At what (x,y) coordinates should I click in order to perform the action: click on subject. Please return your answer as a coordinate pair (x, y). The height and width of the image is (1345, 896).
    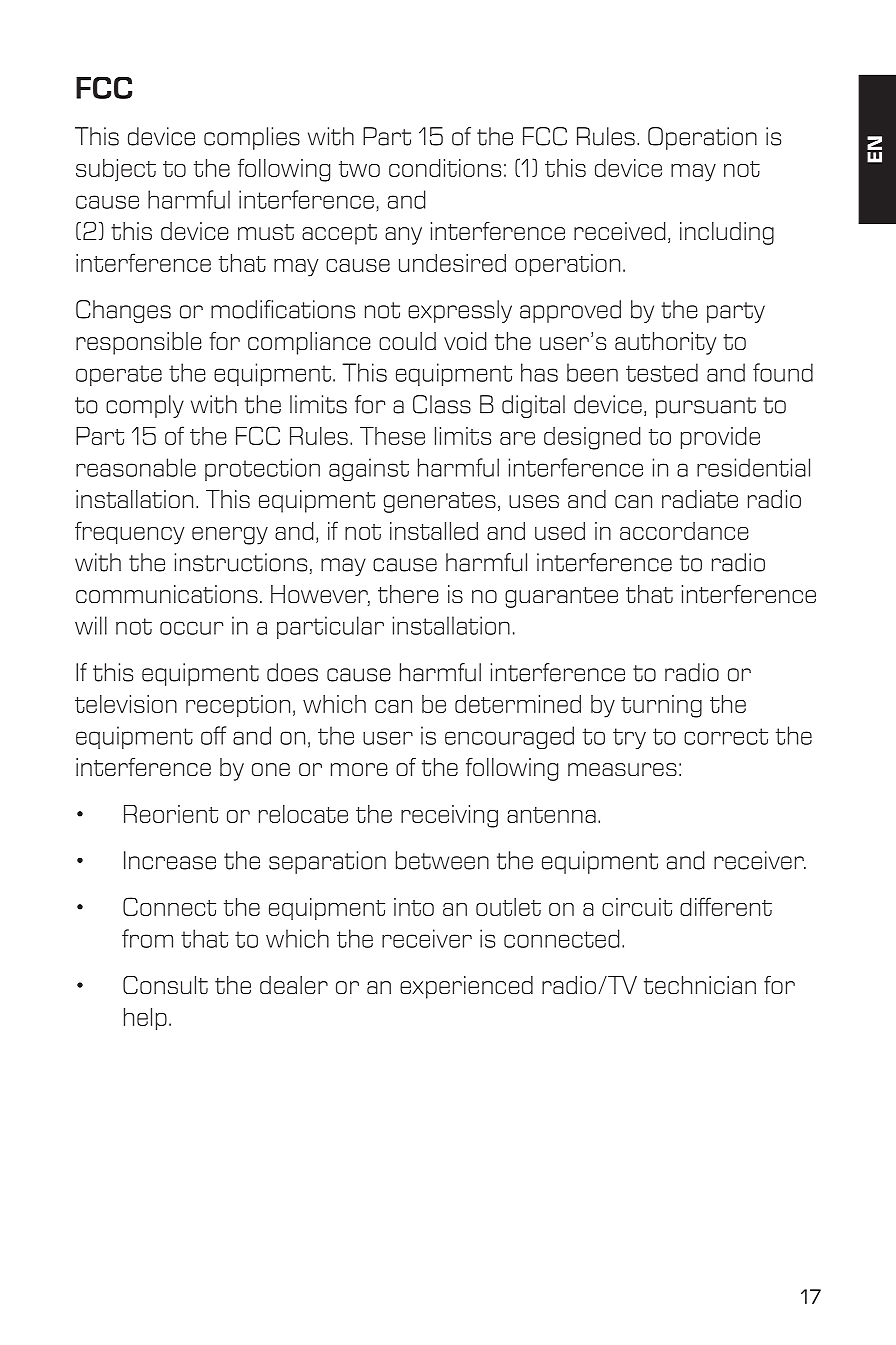
    Looking at the image, I should click on (116, 170).
